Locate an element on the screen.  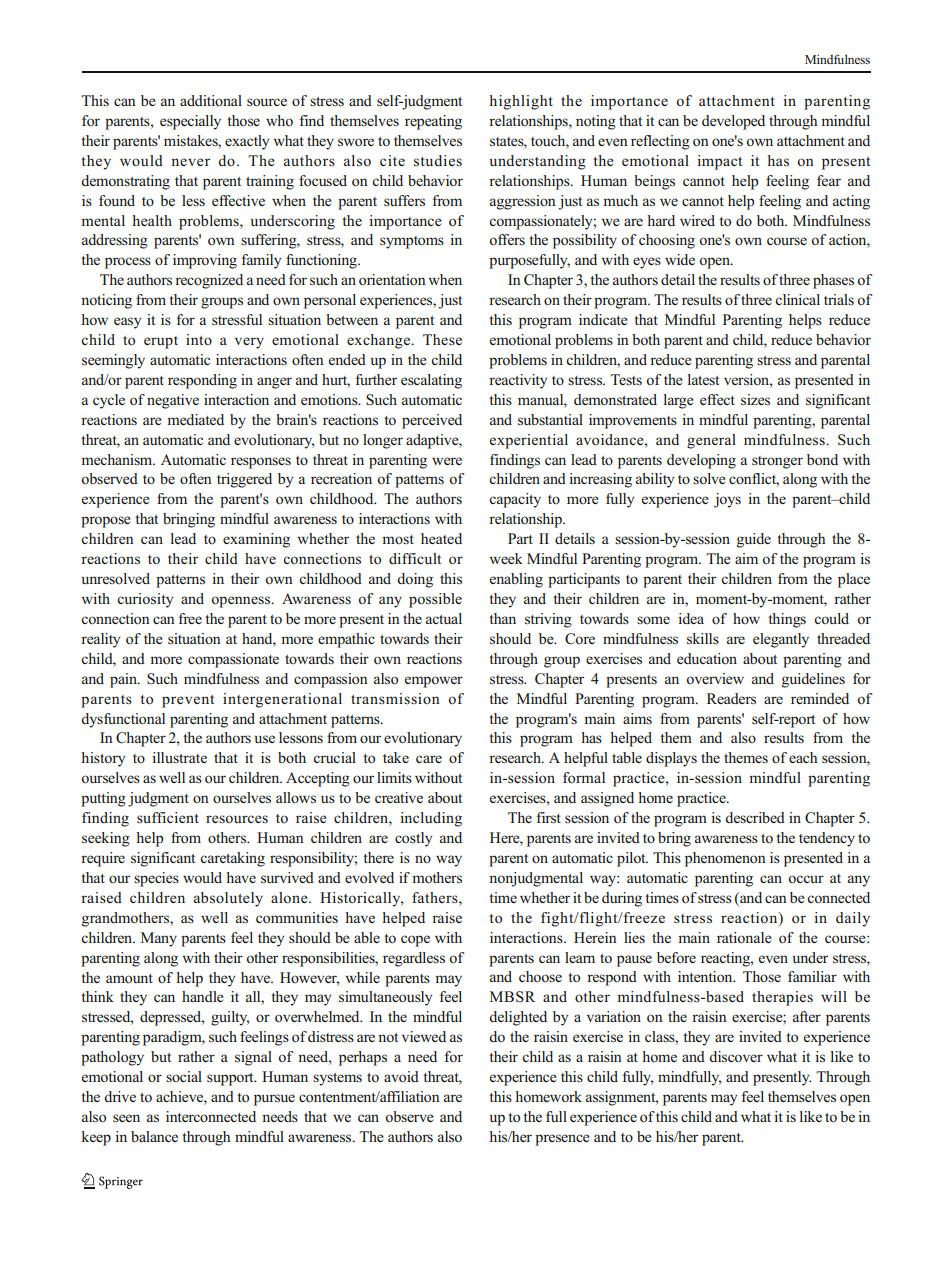
including is located at coordinates (431, 819).
